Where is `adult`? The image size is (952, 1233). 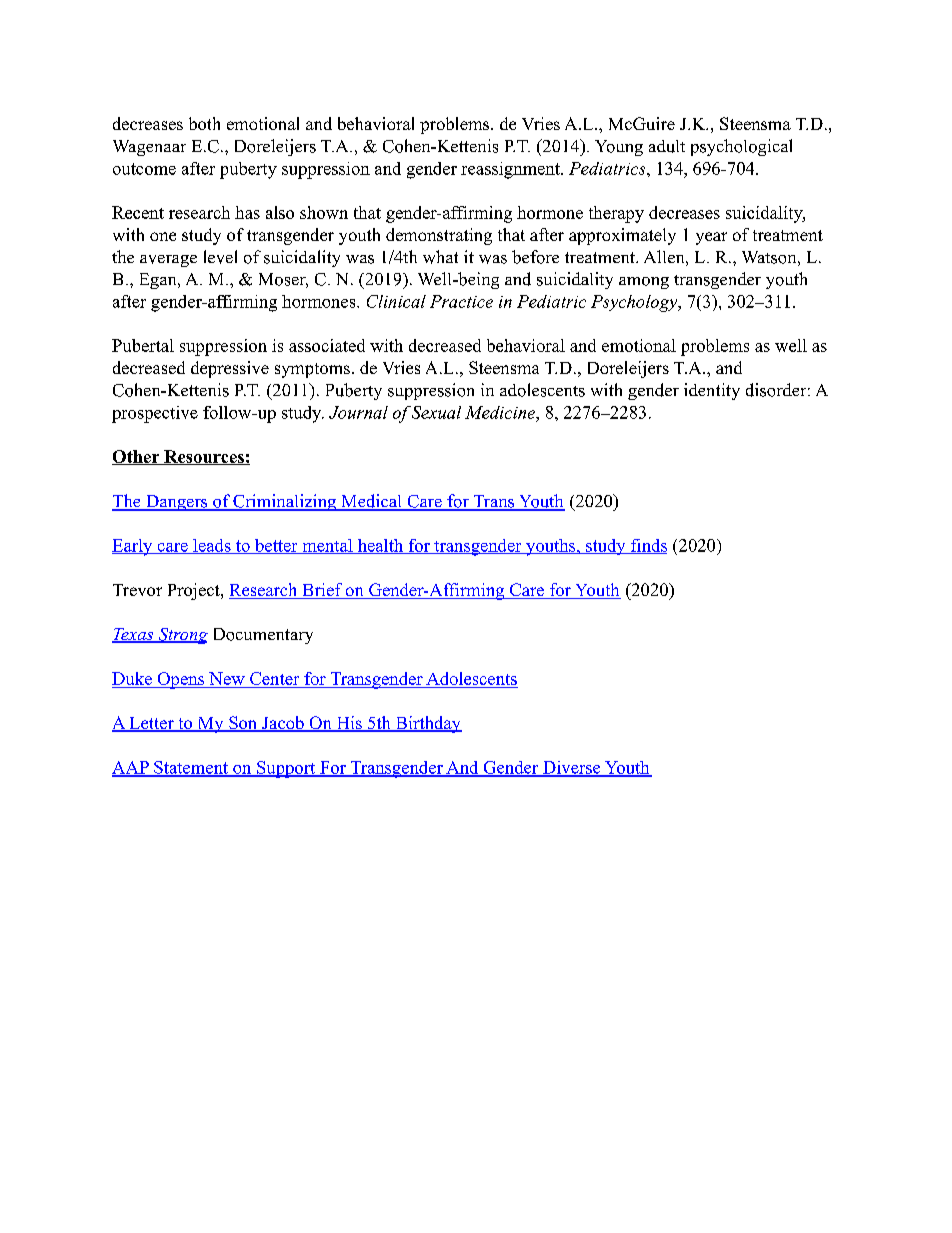
adult is located at coordinates (667, 146).
